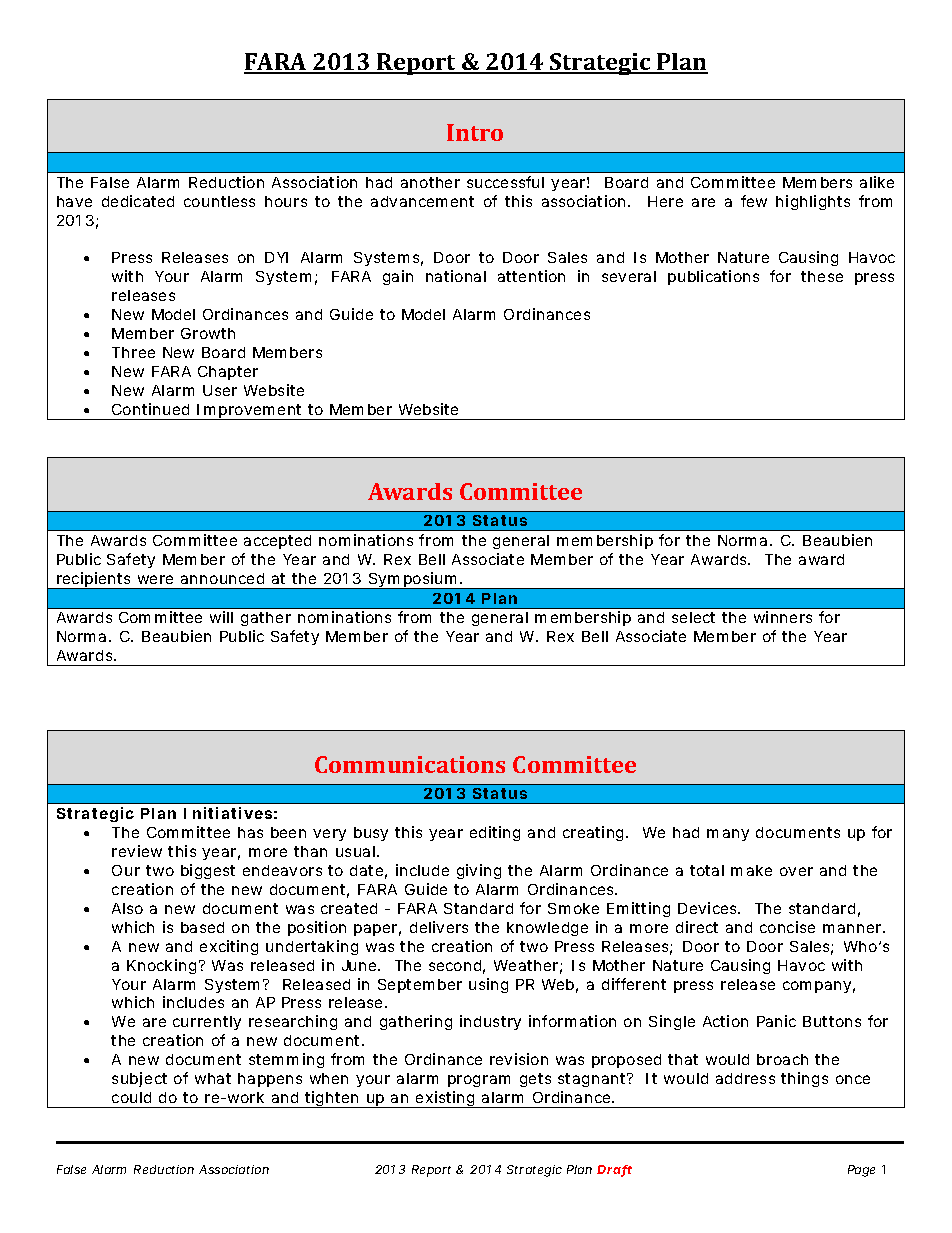 The width and height of the page is (952, 1233). I want to click on Continued, so click(150, 409).
